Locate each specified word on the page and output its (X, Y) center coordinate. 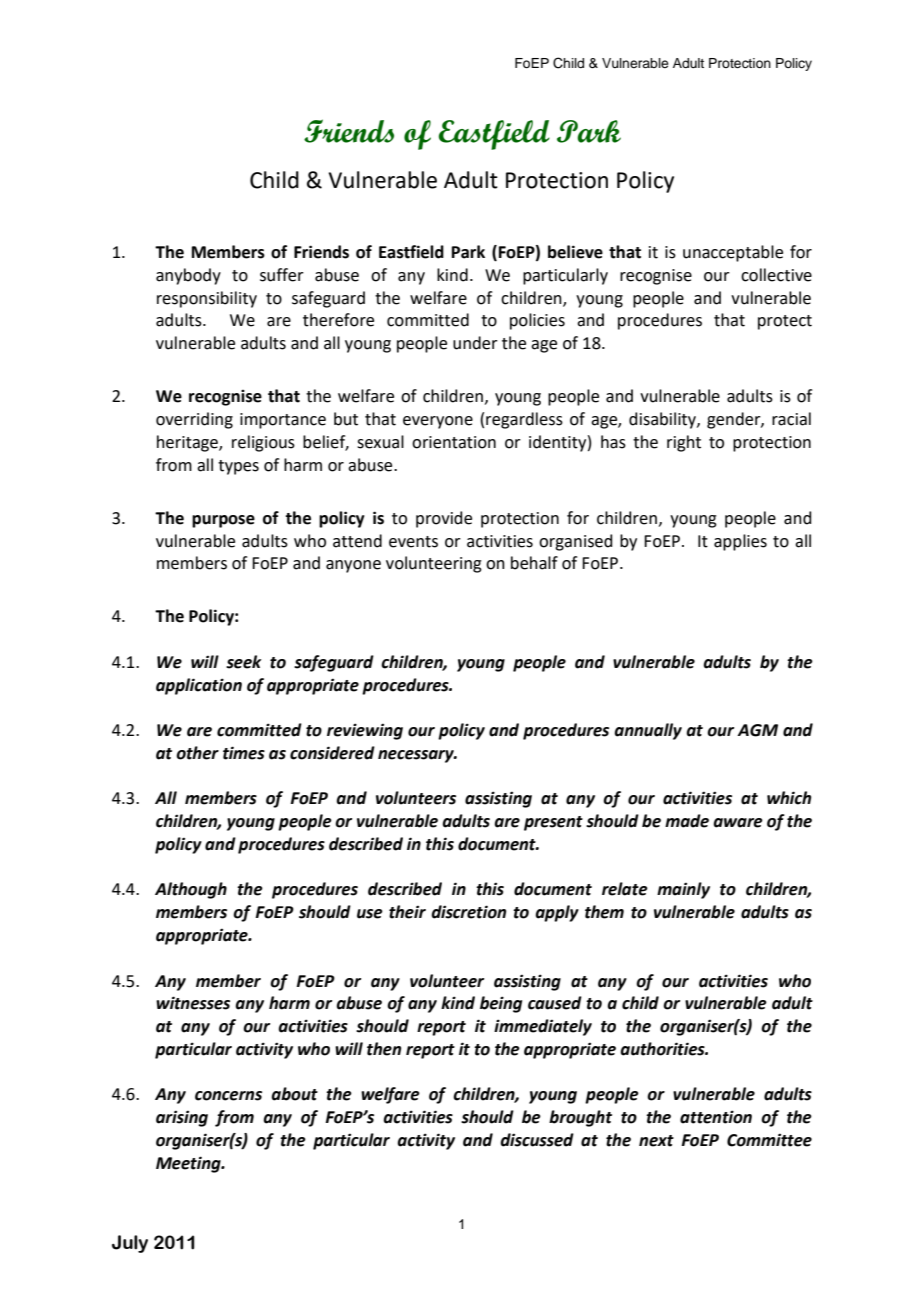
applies (740, 542)
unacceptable (733, 253)
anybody (188, 276)
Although (191, 890)
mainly (683, 890)
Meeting (189, 1164)
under (475, 343)
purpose (223, 521)
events (413, 542)
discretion (468, 912)
